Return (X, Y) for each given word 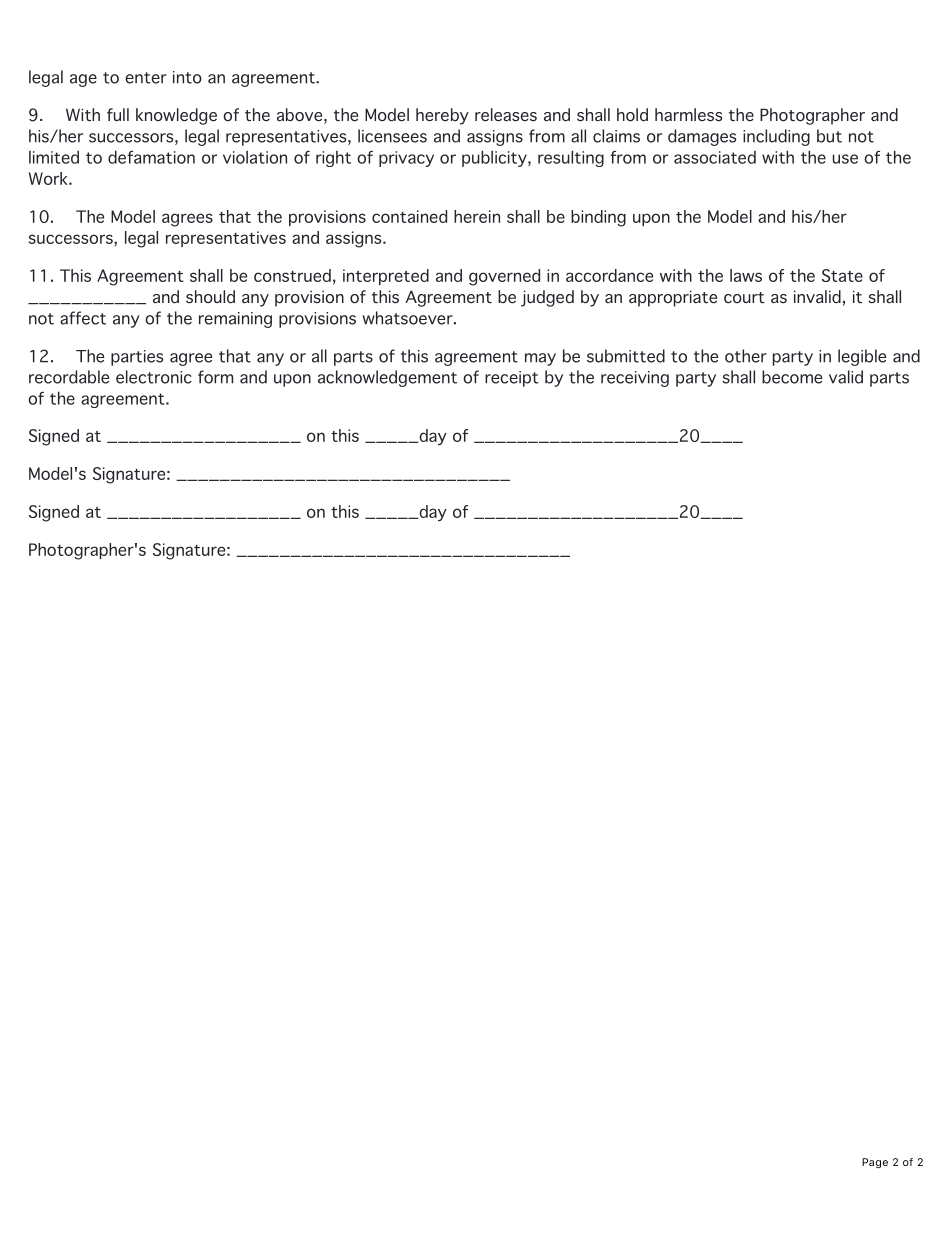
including (776, 137)
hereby (442, 116)
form (215, 377)
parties (137, 358)
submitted (626, 356)
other (746, 356)
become (792, 377)
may (540, 359)
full (118, 114)
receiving (635, 379)
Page (875, 1163)
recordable (69, 377)
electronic (154, 377)
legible (862, 357)
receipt (512, 379)
